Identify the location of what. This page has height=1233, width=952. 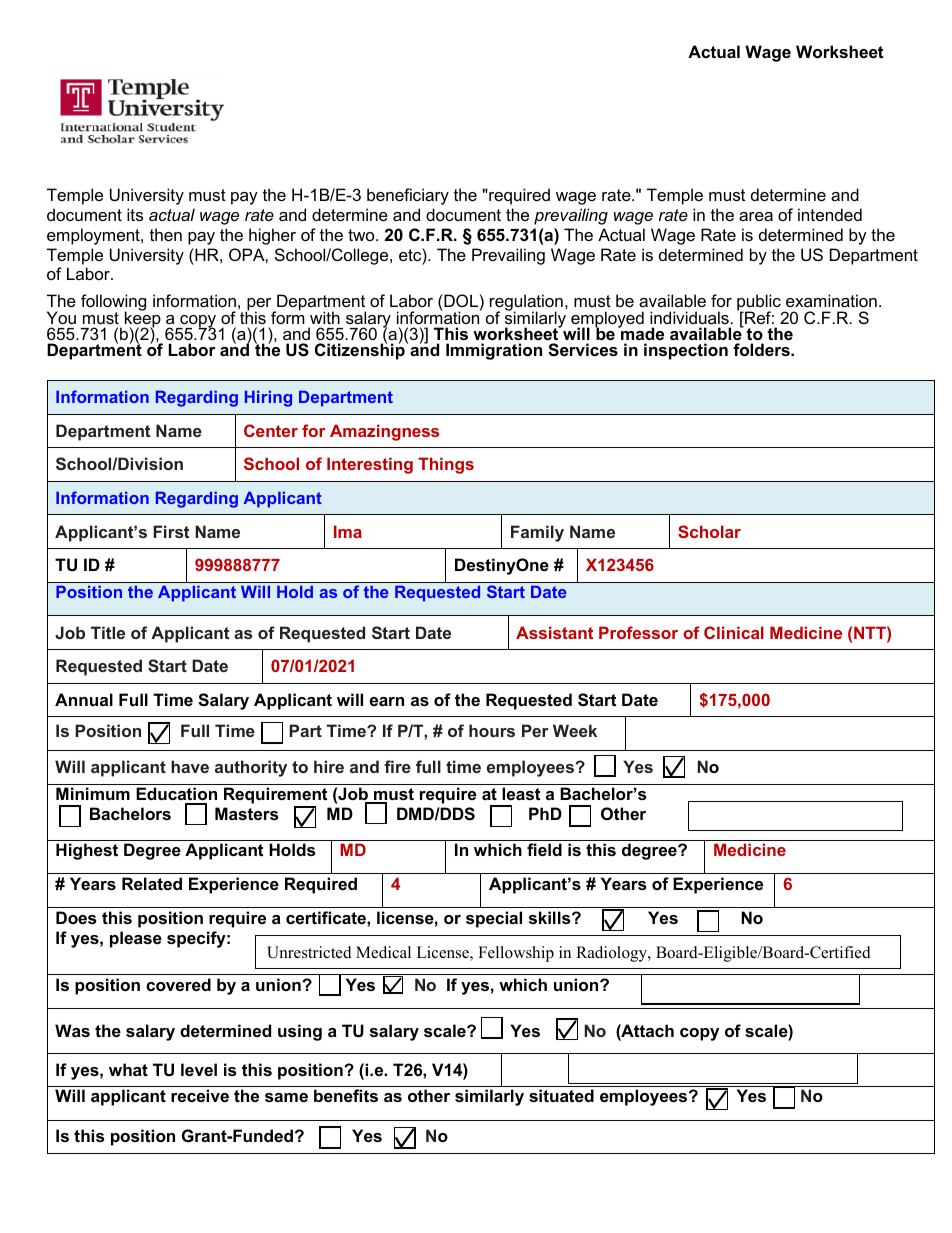
(128, 1069).
